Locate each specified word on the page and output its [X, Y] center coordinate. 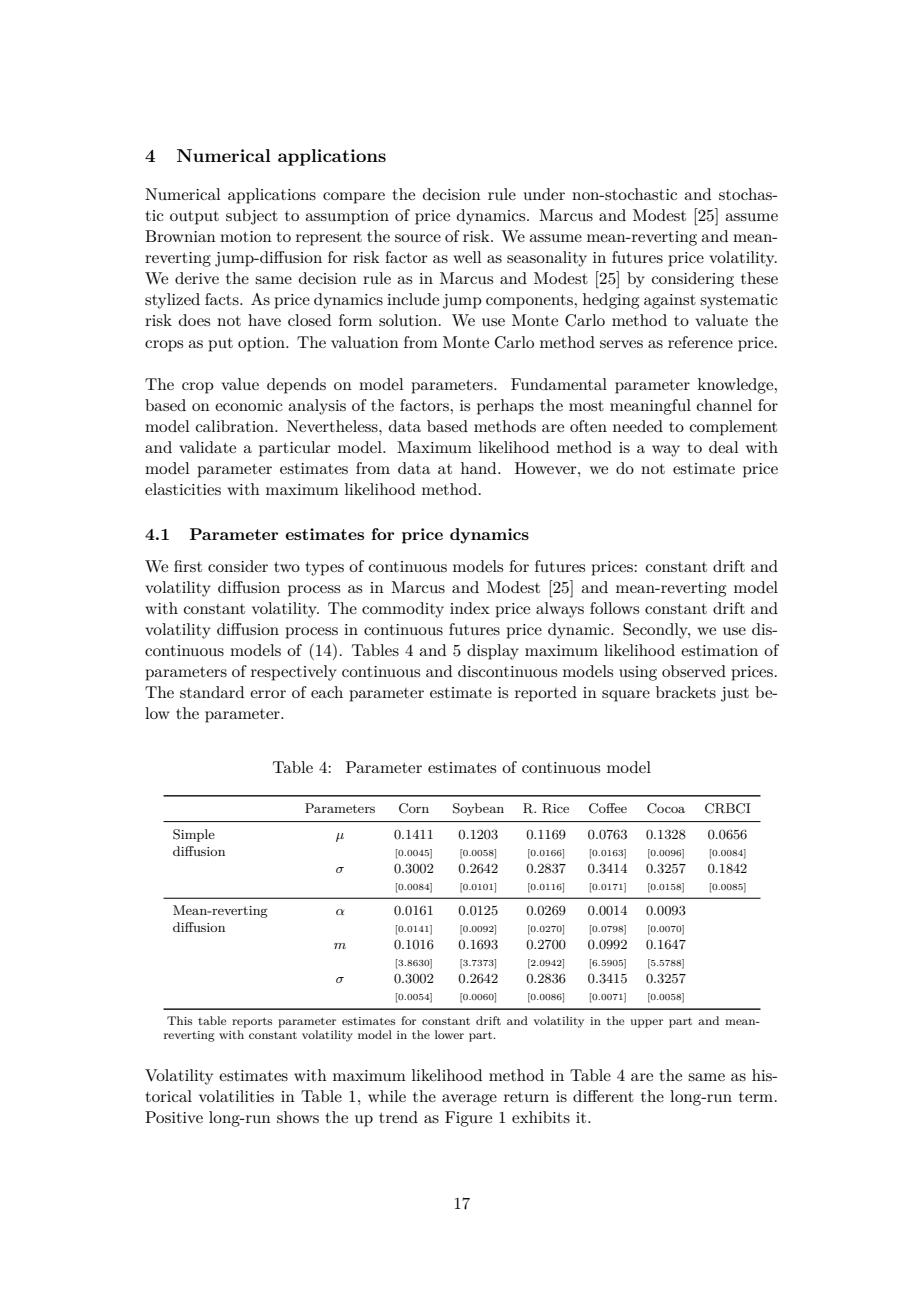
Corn [414, 808]
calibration [236, 426]
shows [298, 1117]
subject [252, 217]
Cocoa [666, 808]
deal [724, 447]
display [493, 652]
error [268, 694]
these [759, 278]
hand [480, 468]
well [467, 257]
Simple [194, 835]
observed [694, 671]
